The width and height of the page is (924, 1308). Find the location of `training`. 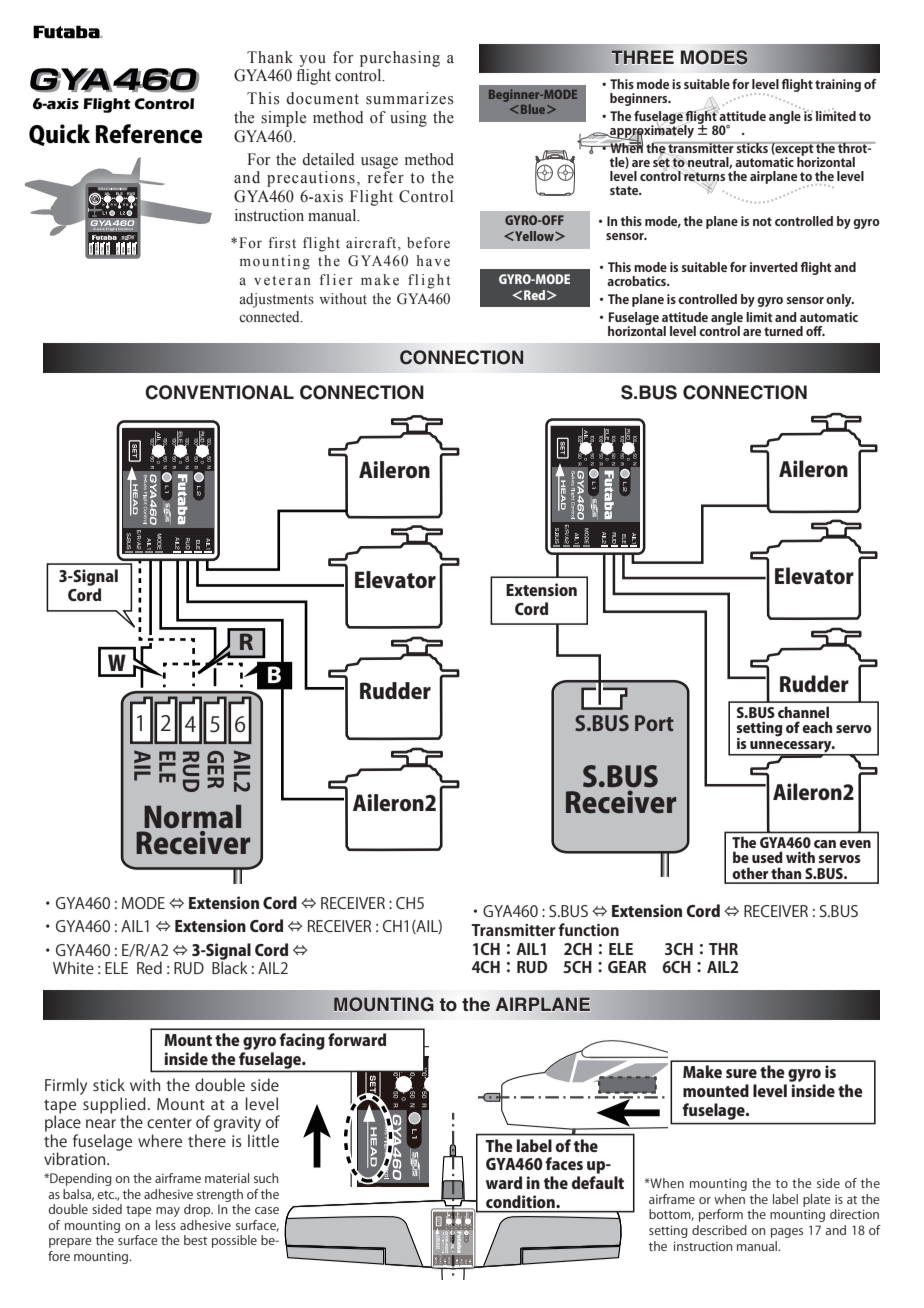

training is located at coordinates (838, 85).
